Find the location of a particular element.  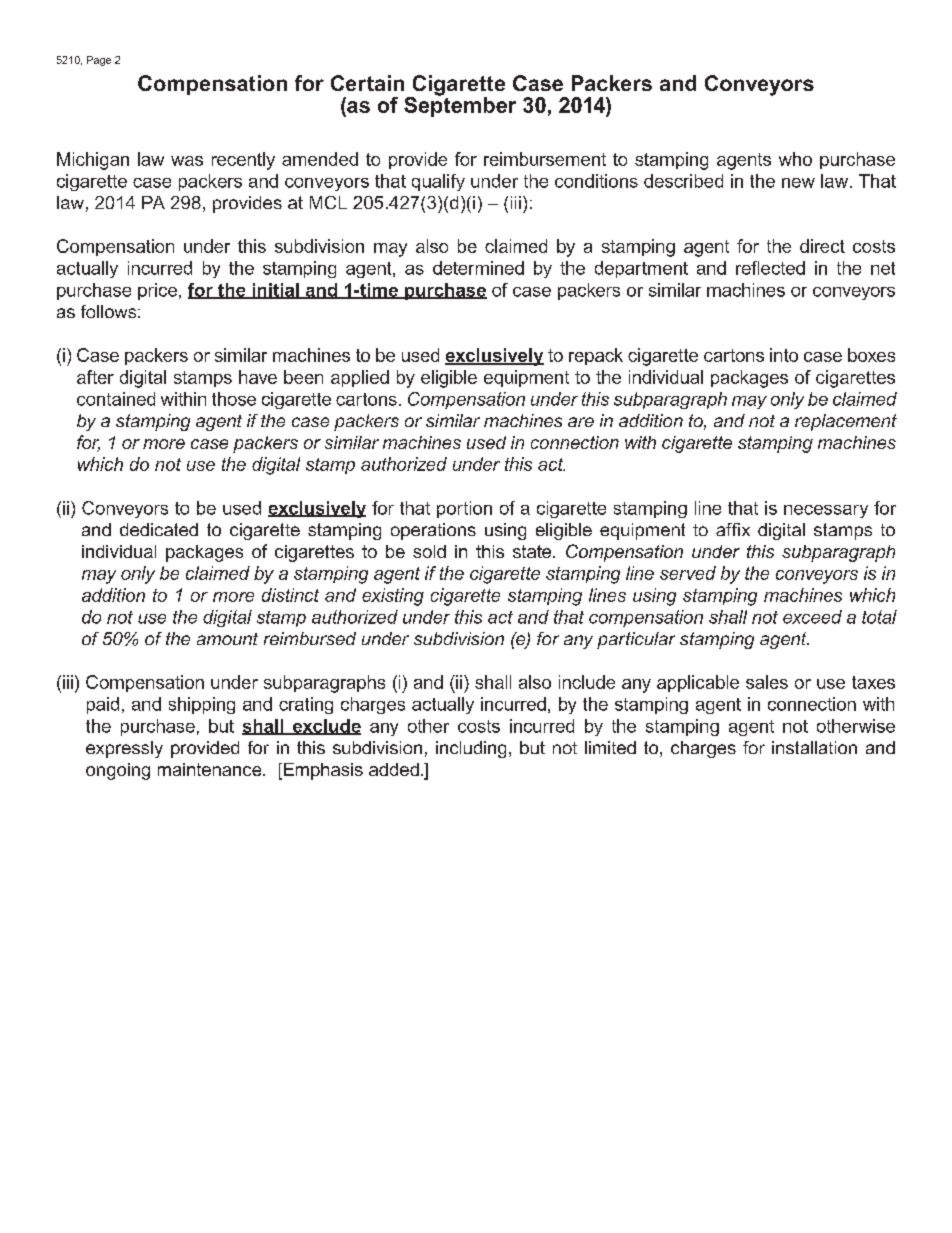

installation is located at coordinates (814, 747).
